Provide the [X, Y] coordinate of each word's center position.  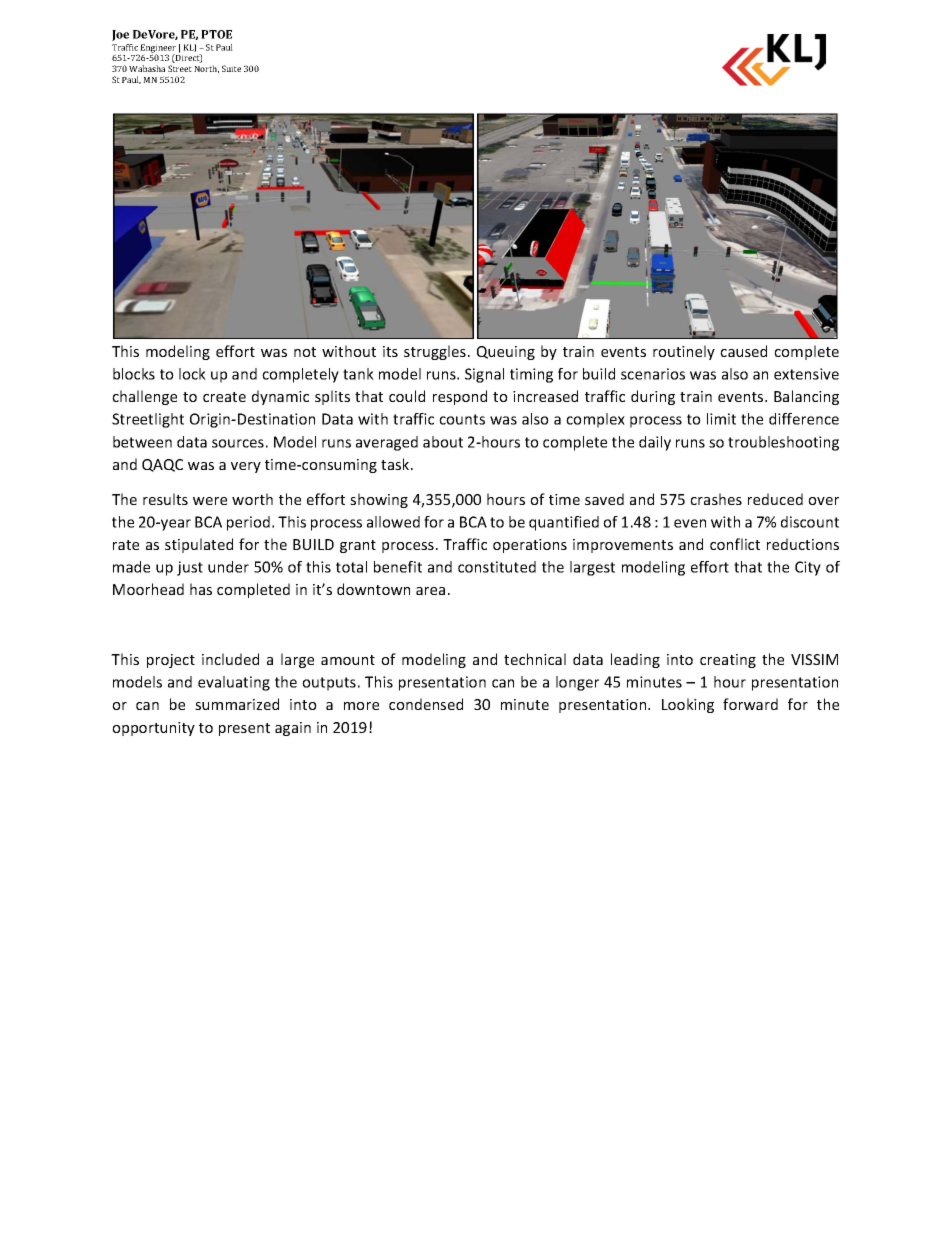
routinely [684, 352]
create [224, 397]
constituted [497, 567]
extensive [806, 374]
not [305, 352]
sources [238, 443]
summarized [237, 704]
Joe [120, 35]
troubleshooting [783, 443]
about [443, 442]
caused [743, 351]
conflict [735, 544]
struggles [435, 352]
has [201, 589]
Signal [484, 375]
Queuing [506, 353]
